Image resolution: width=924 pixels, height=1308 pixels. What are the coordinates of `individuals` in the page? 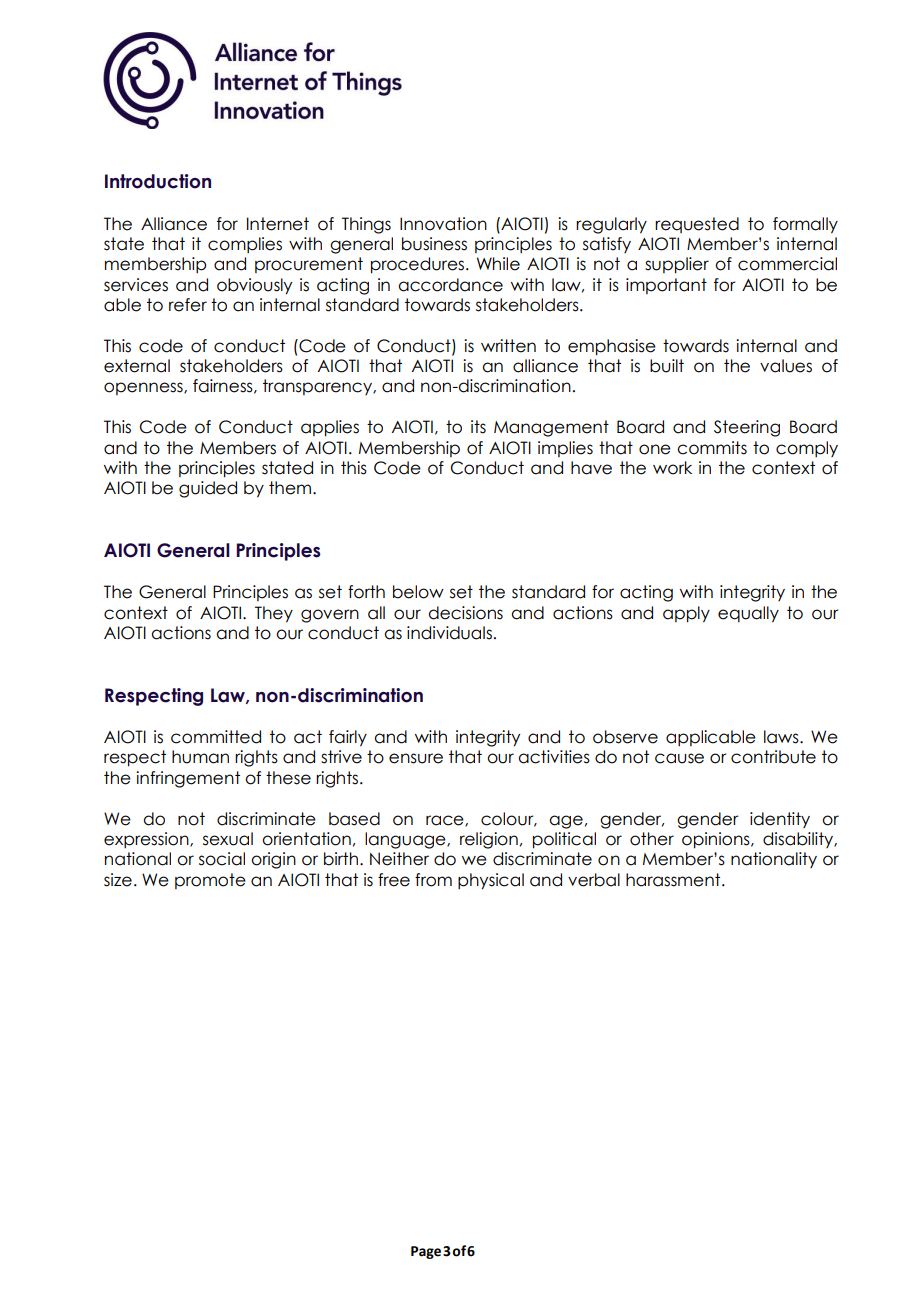 It's located at (449, 633).
